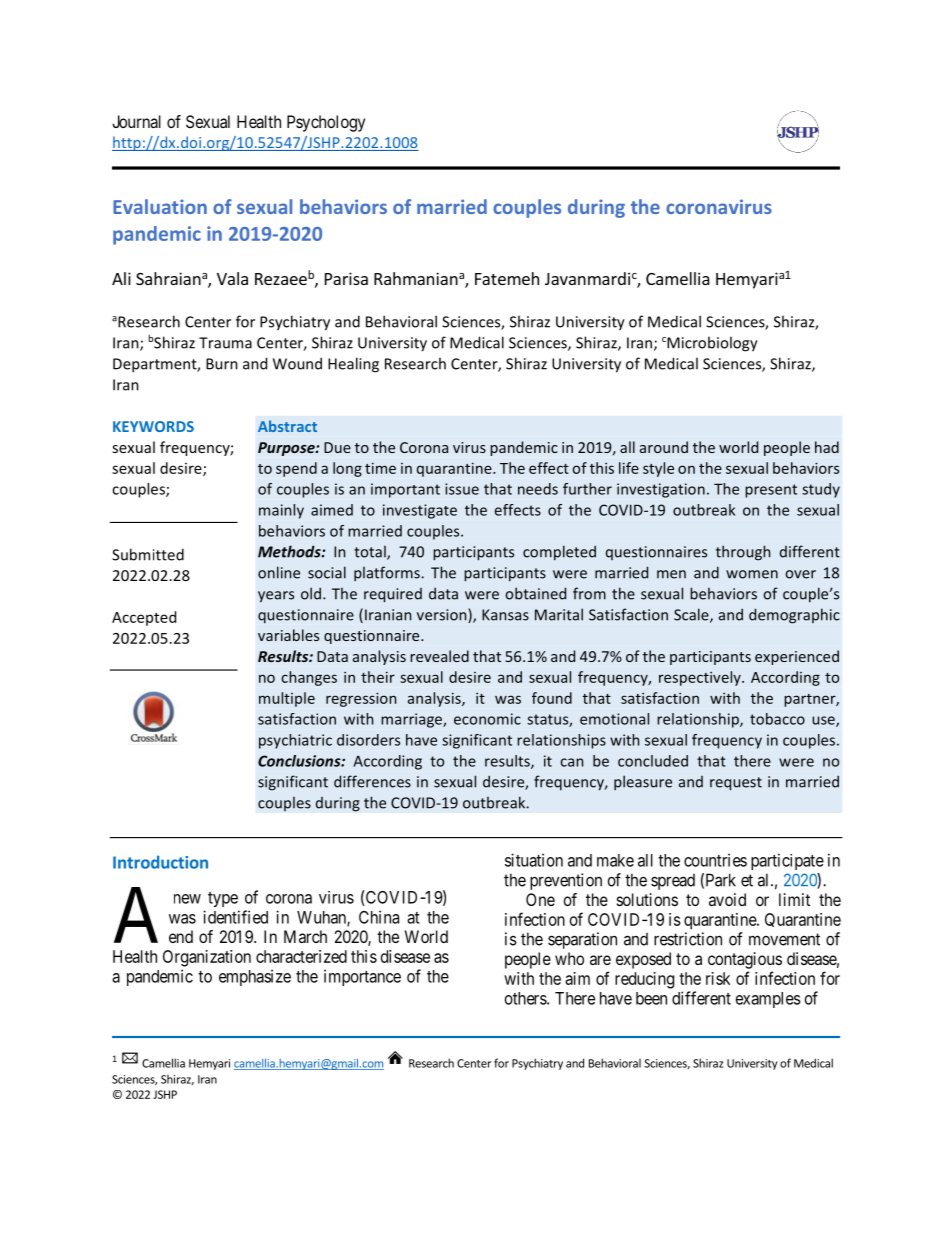  Describe the element at coordinates (136, 121) in the screenshot. I see `Journal` at that location.
